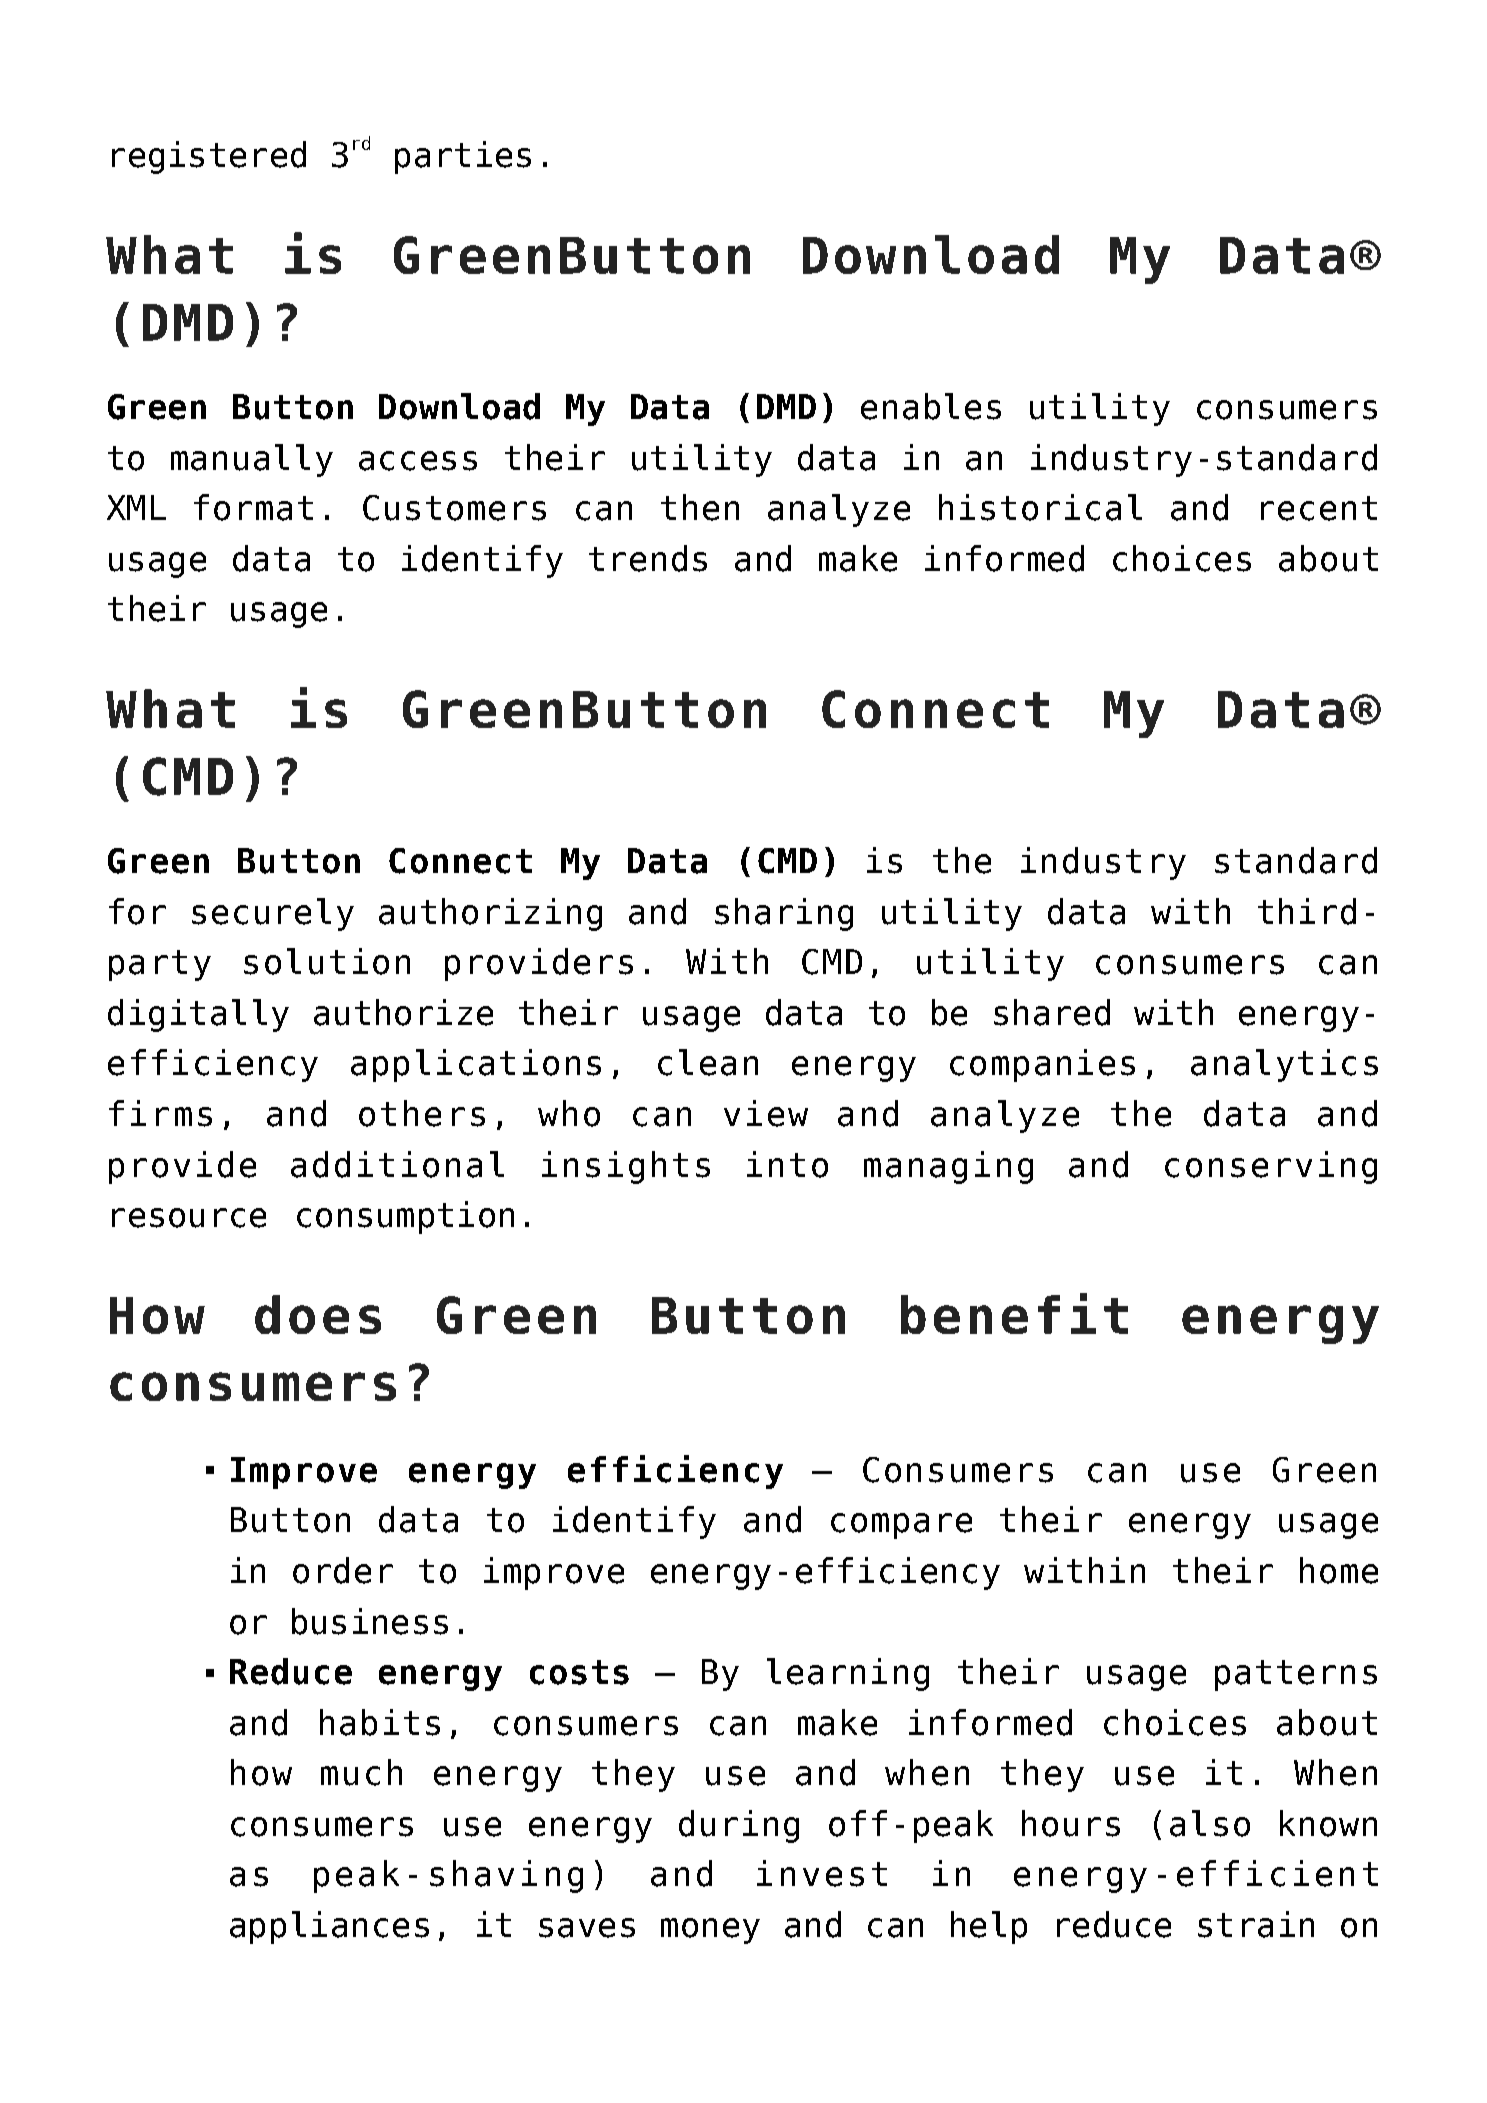 Image resolution: width=1487 pixels, height=2103 pixels. Describe the element at coordinates (1319, 508) in the page. I see `recent` at that location.
